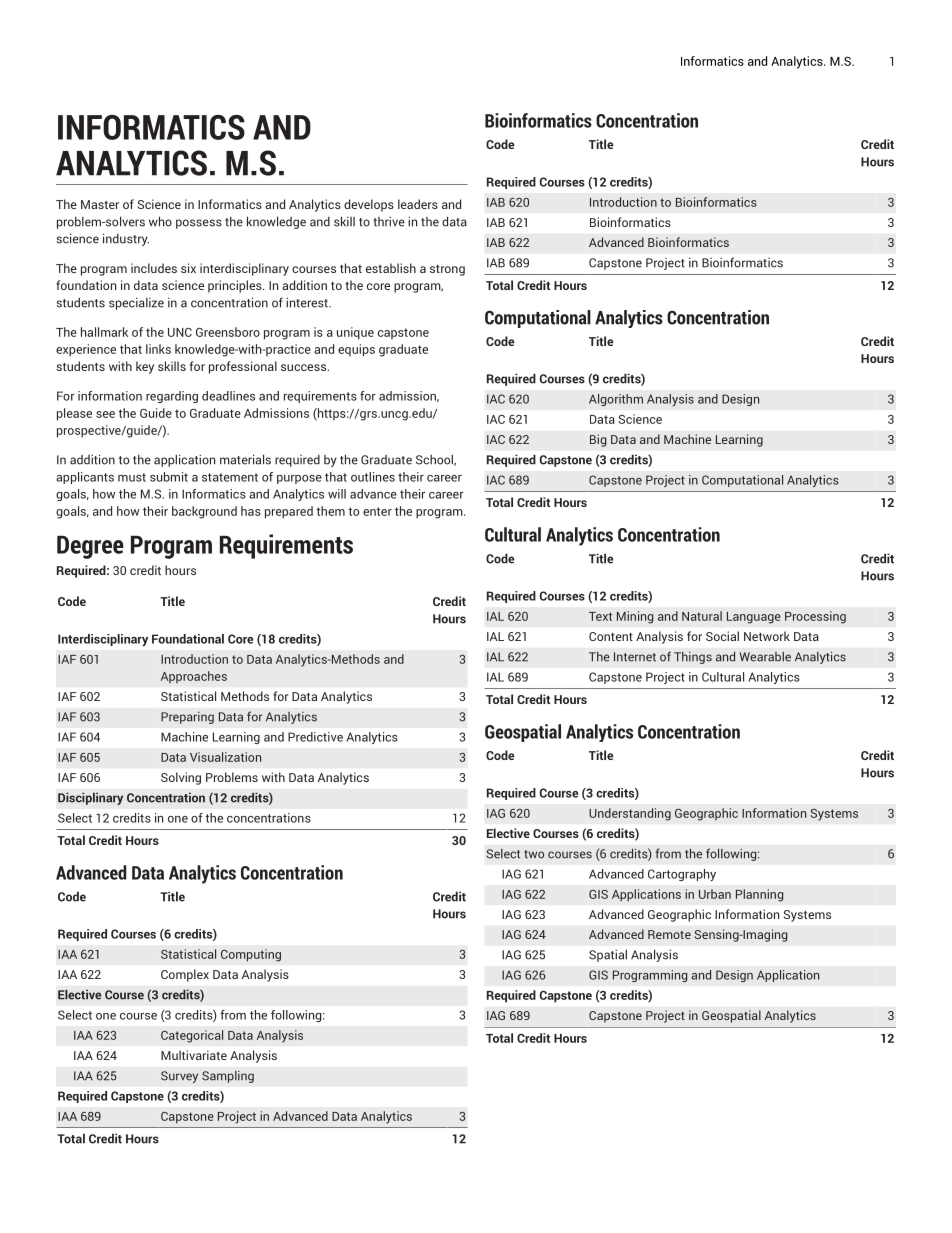 The width and height of the screenshot is (952, 1233). What do you see at coordinates (418, 204) in the screenshot?
I see `leaders` at bounding box center [418, 204].
